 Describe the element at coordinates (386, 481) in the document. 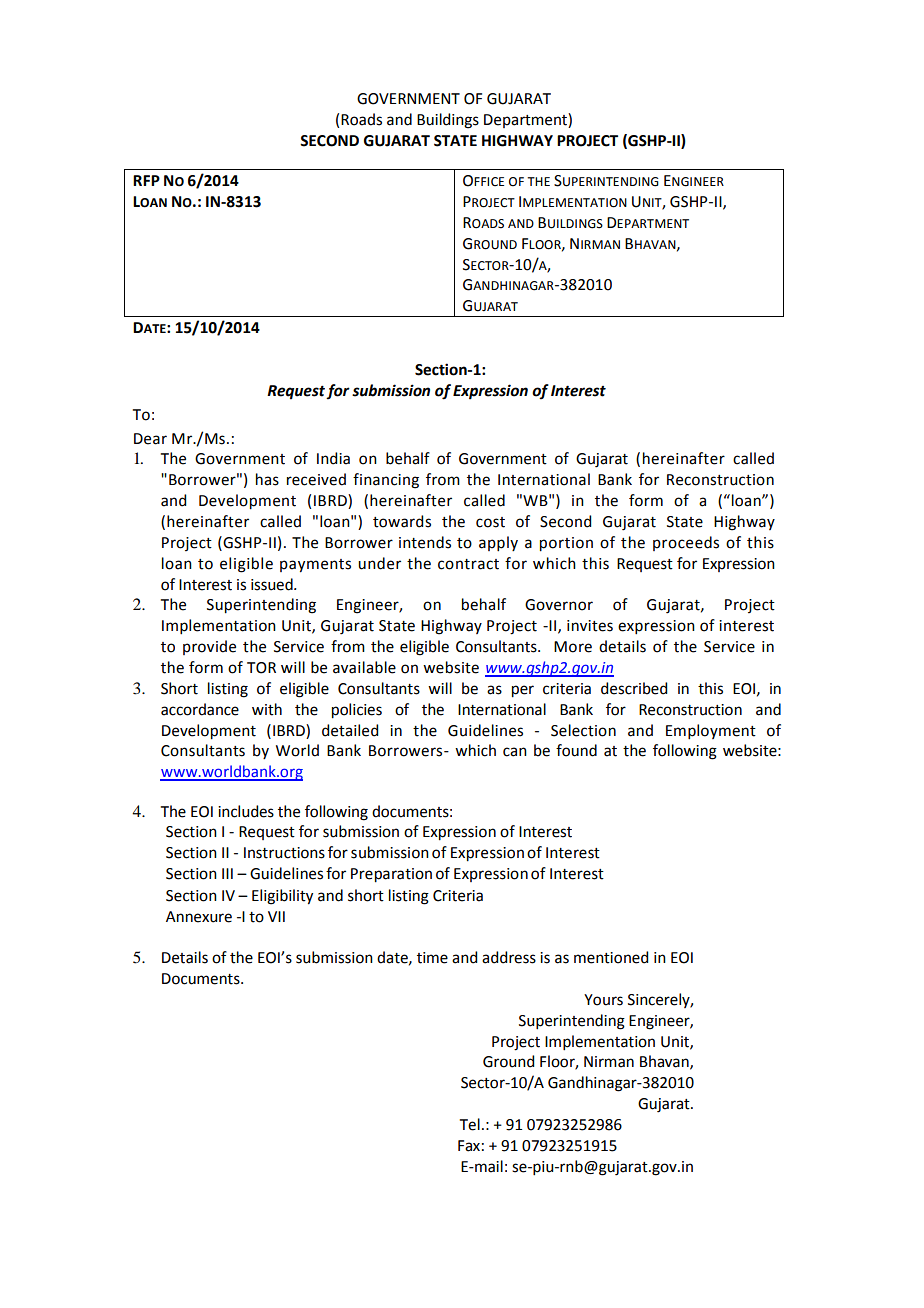

I see `financing` at that location.
